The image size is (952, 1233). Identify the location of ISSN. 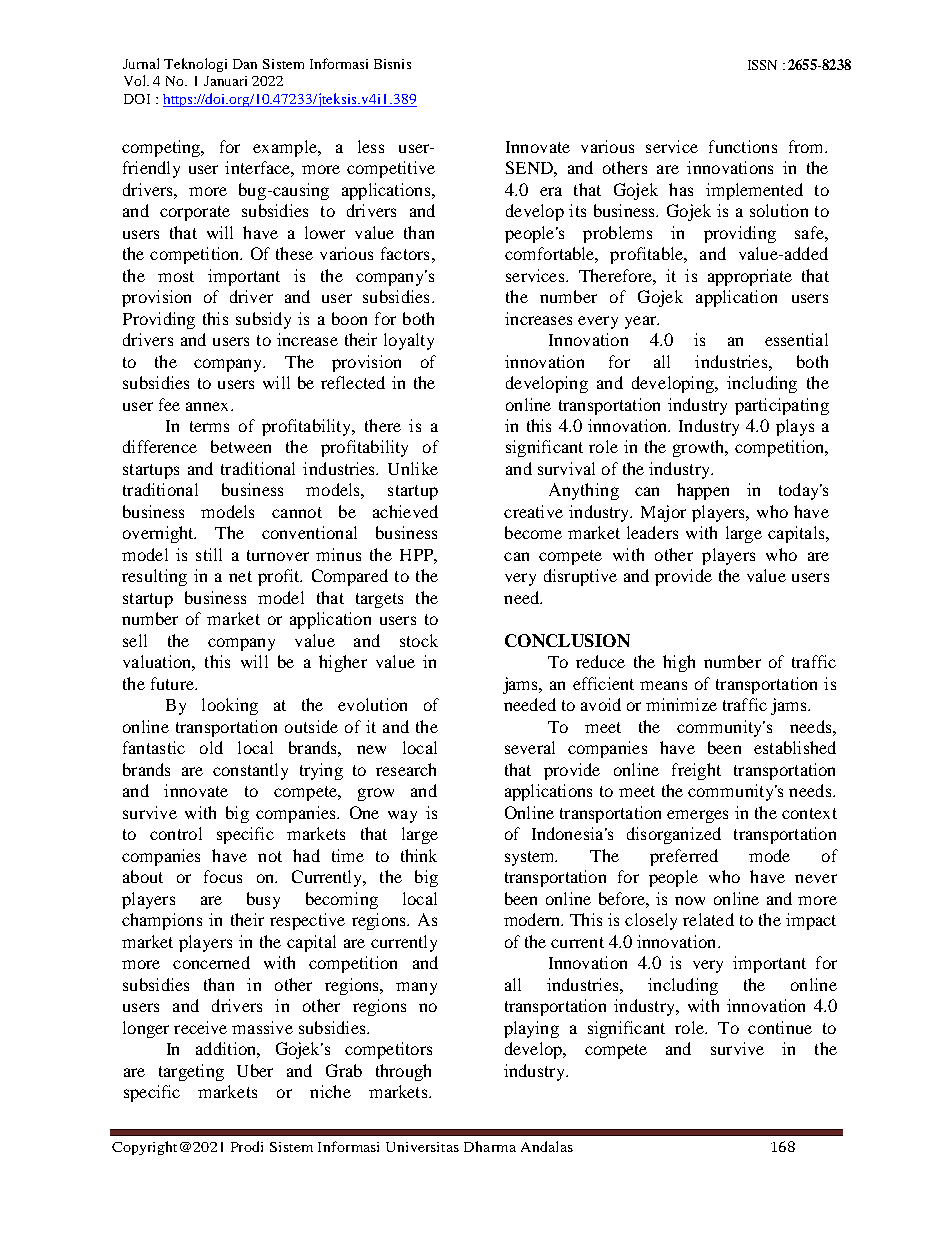
(762, 65).
